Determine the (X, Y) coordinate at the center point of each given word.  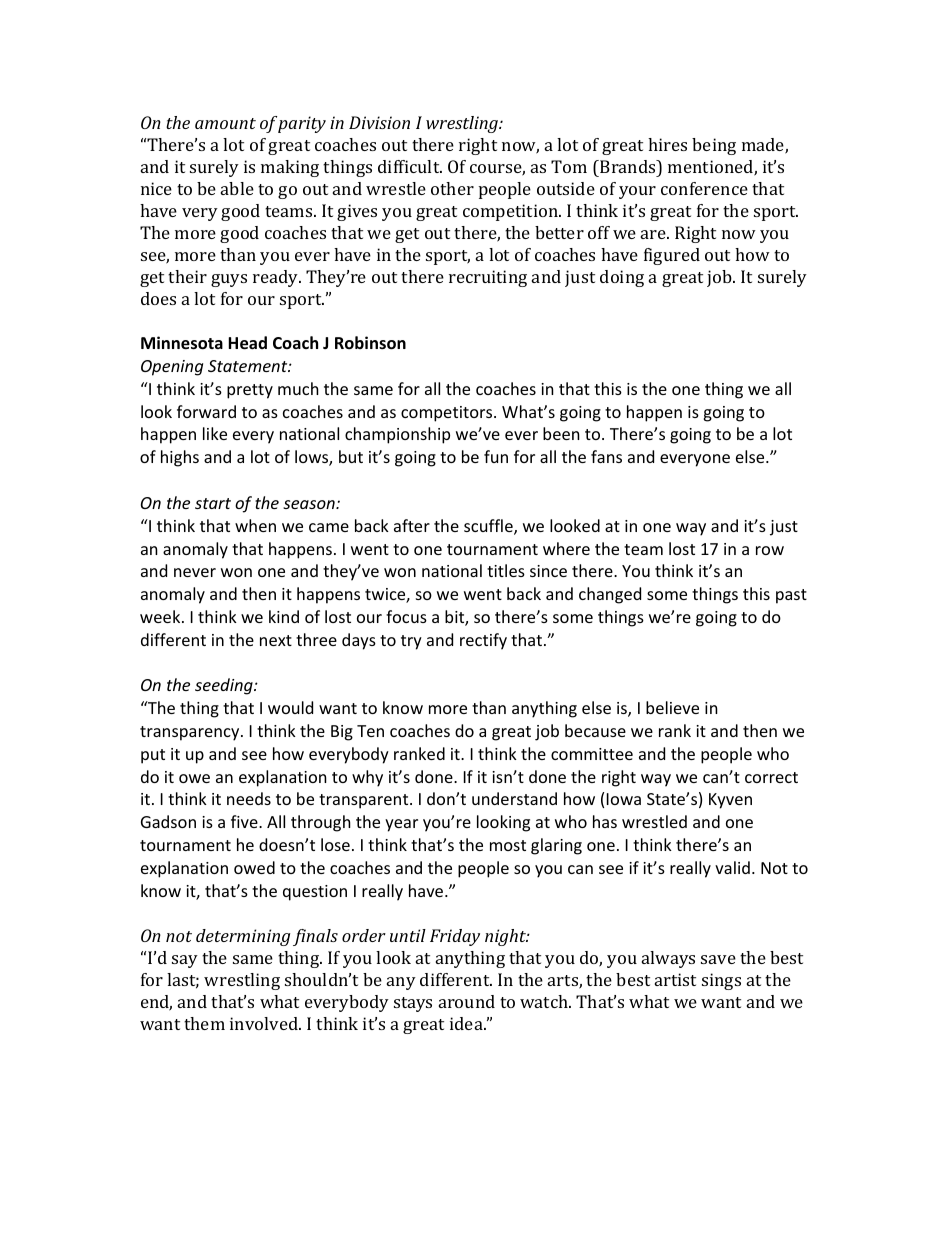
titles (506, 570)
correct (771, 777)
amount (225, 123)
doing (622, 278)
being (714, 146)
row (770, 550)
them (204, 1023)
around (467, 1001)
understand (514, 798)
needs (249, 798)
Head (247, 343)
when (255, 525)
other (452, 188)
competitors (448, 414)
